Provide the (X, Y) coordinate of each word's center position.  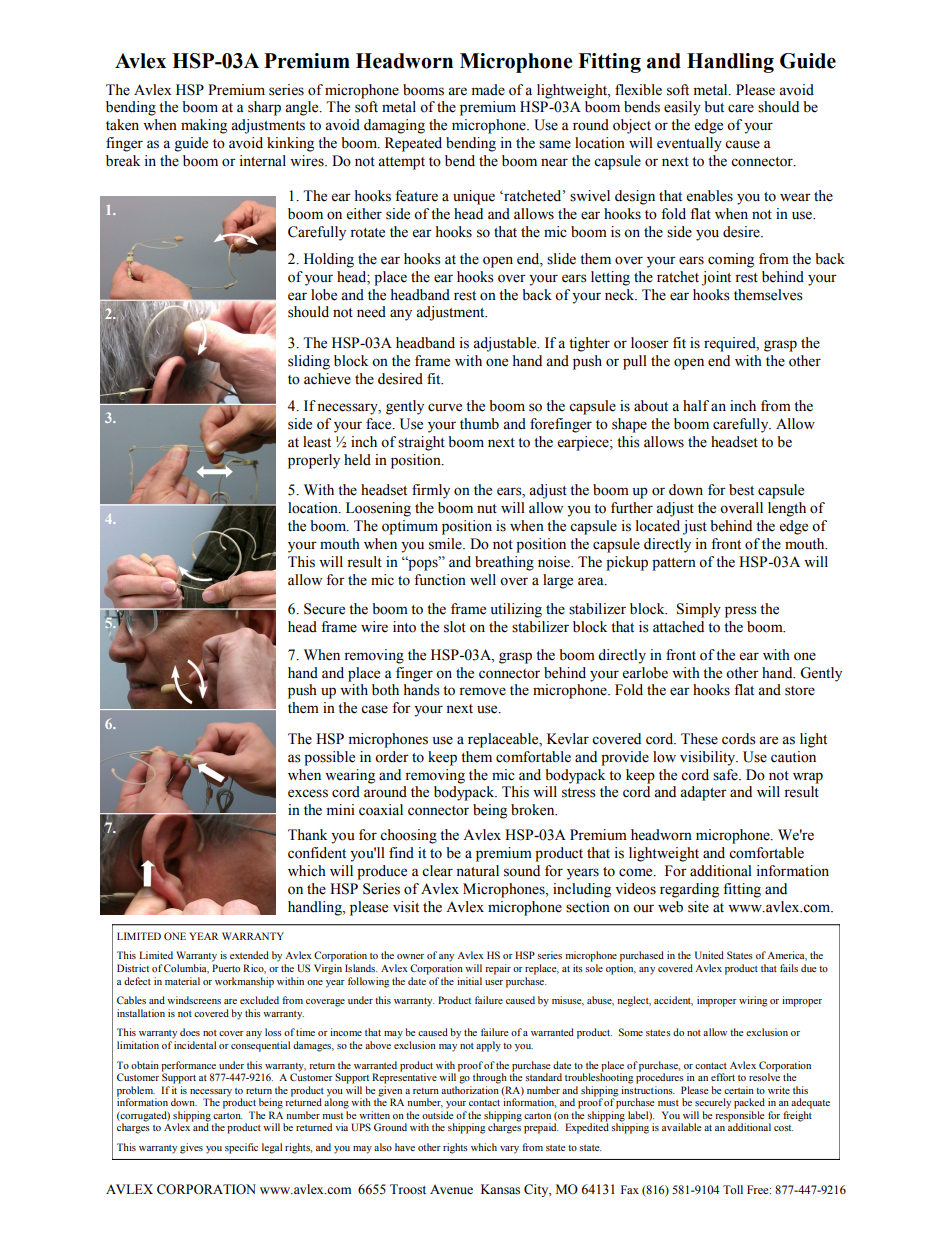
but (714, 107)
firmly (431, 491)
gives (191, 1148)
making (204, 126)
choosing (408, 836)
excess (308, 793)
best (741, 490)
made (488, 90)
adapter (703, 793)
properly (314, 461)
